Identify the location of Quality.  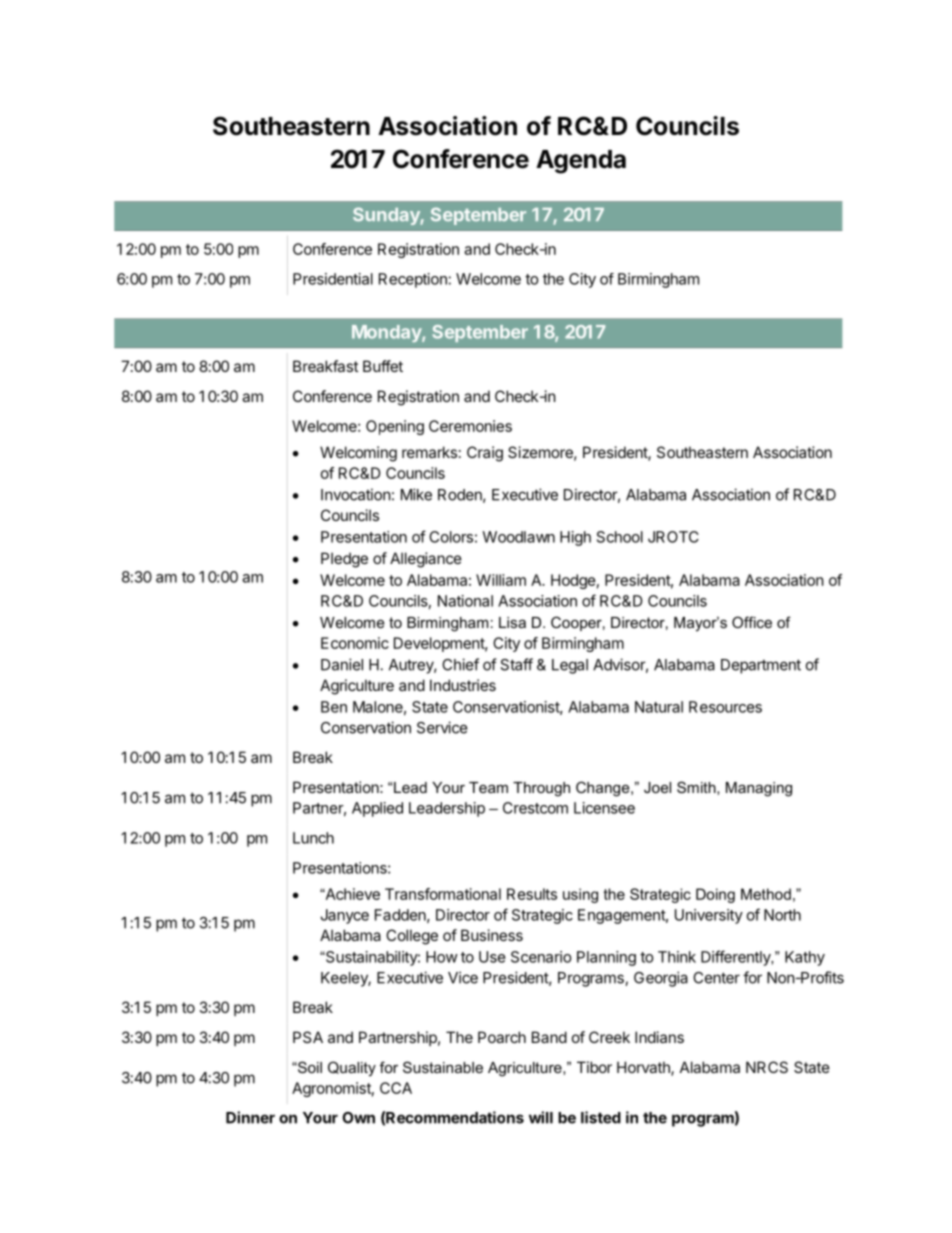
(352, 1069).
